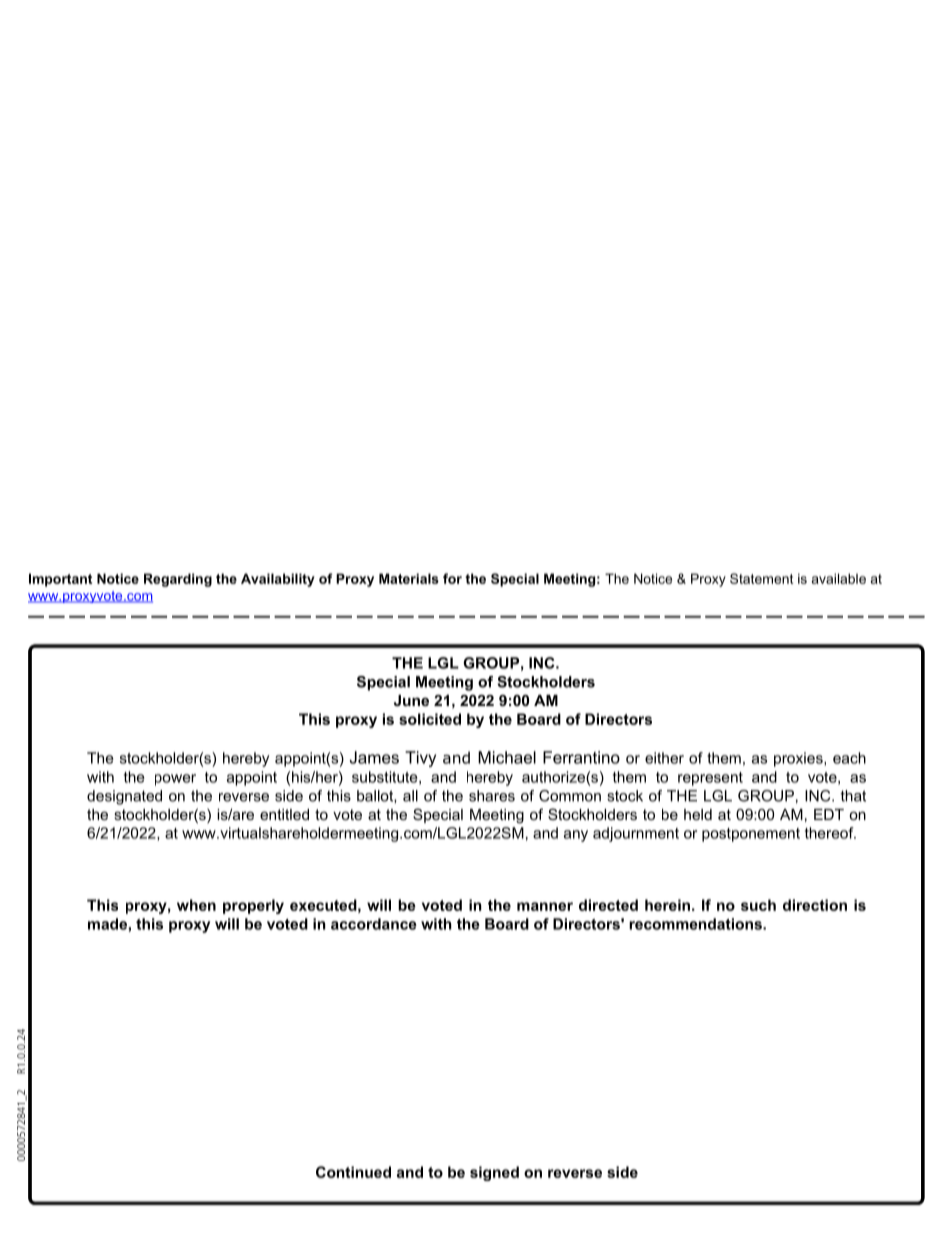 This screenshot has height=1233, width=952. I want to click on shares, so click(492, 796).
